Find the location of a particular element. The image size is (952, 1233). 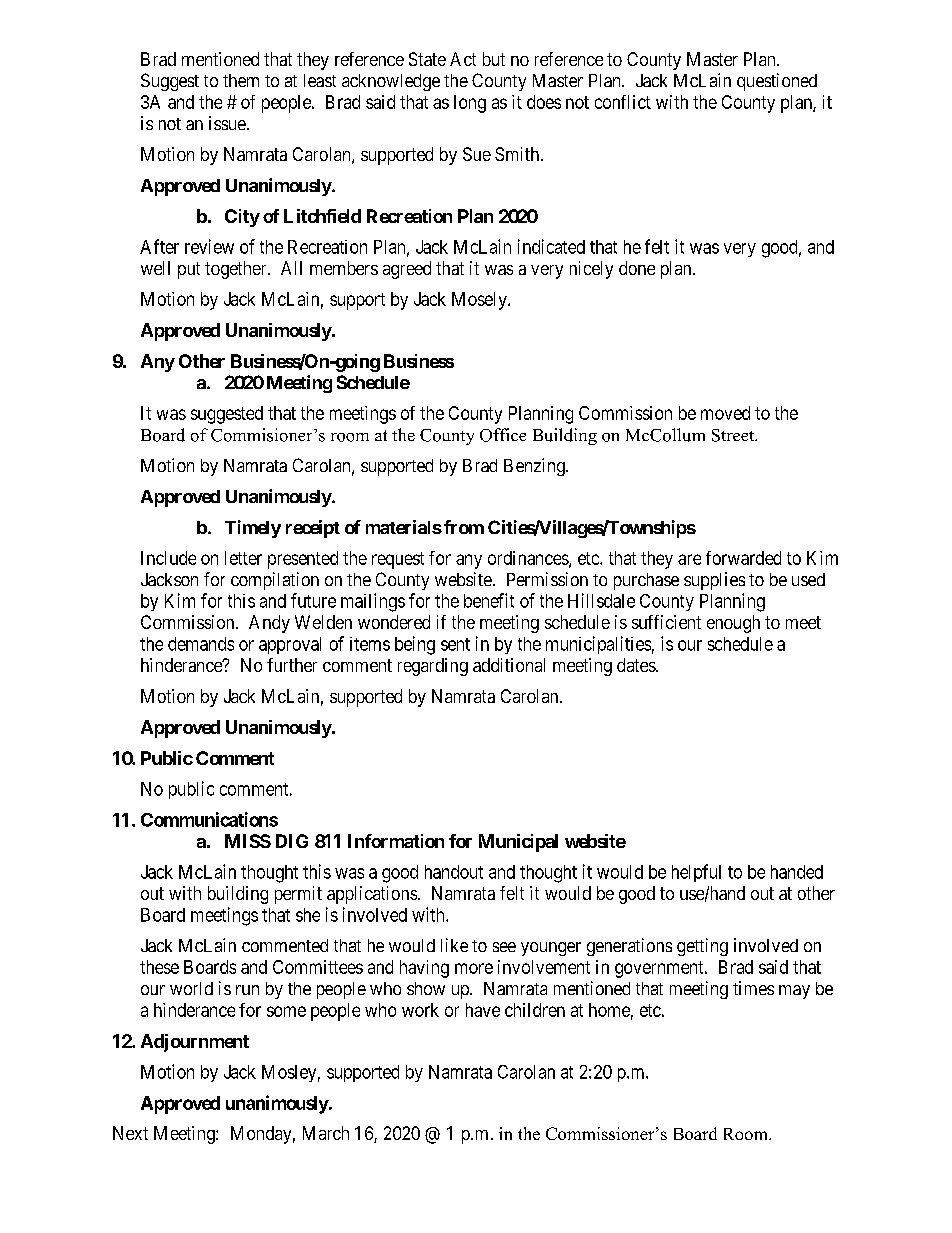

Office is located at coordinates (503, 435).
